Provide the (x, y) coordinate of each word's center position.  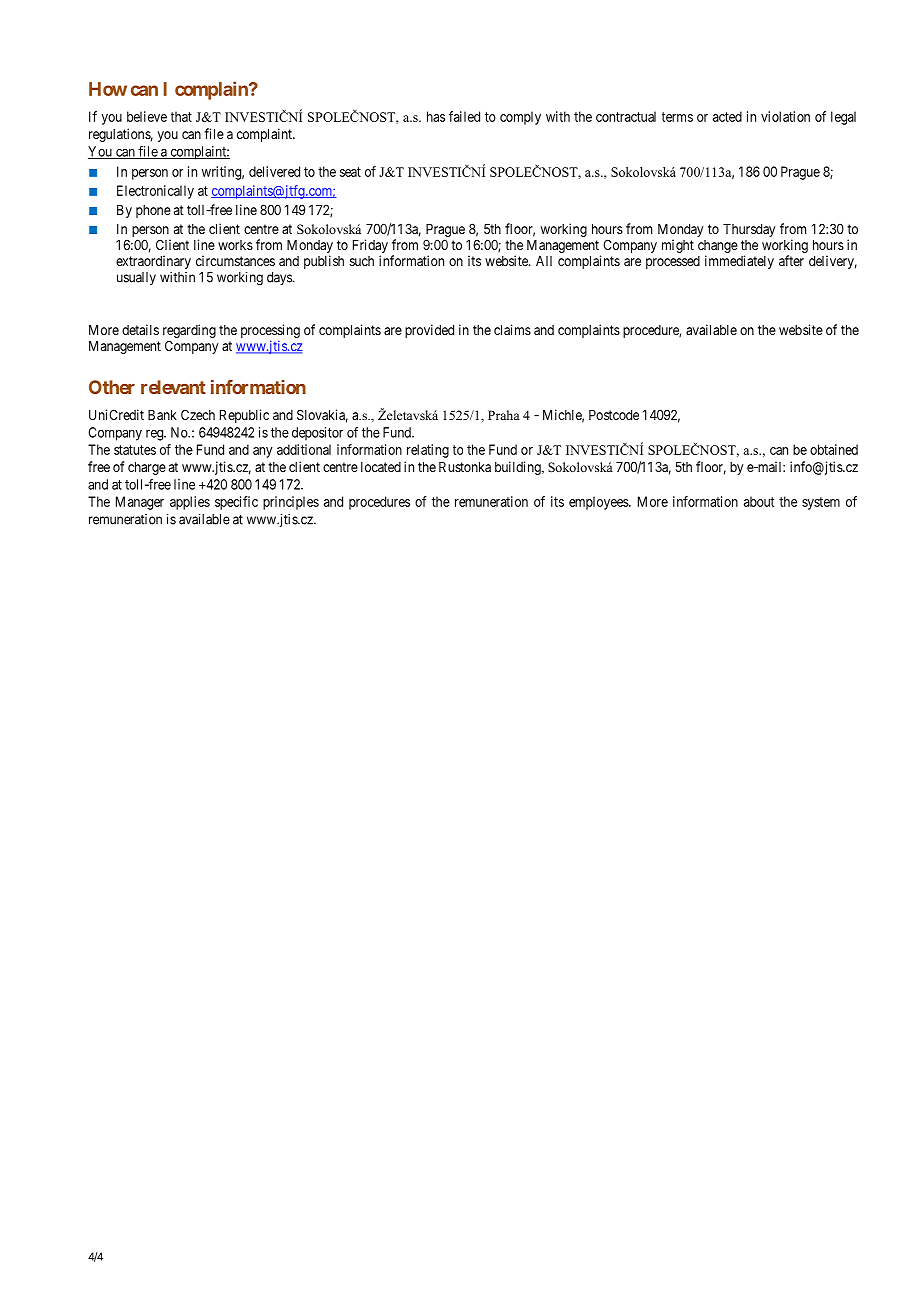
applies (190, 503)
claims (512, 329)
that (181, 116)
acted (727, 116)
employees (599, 503)
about (759, 501)
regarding (189, 332)
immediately (739, 262)
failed (464, 116)
